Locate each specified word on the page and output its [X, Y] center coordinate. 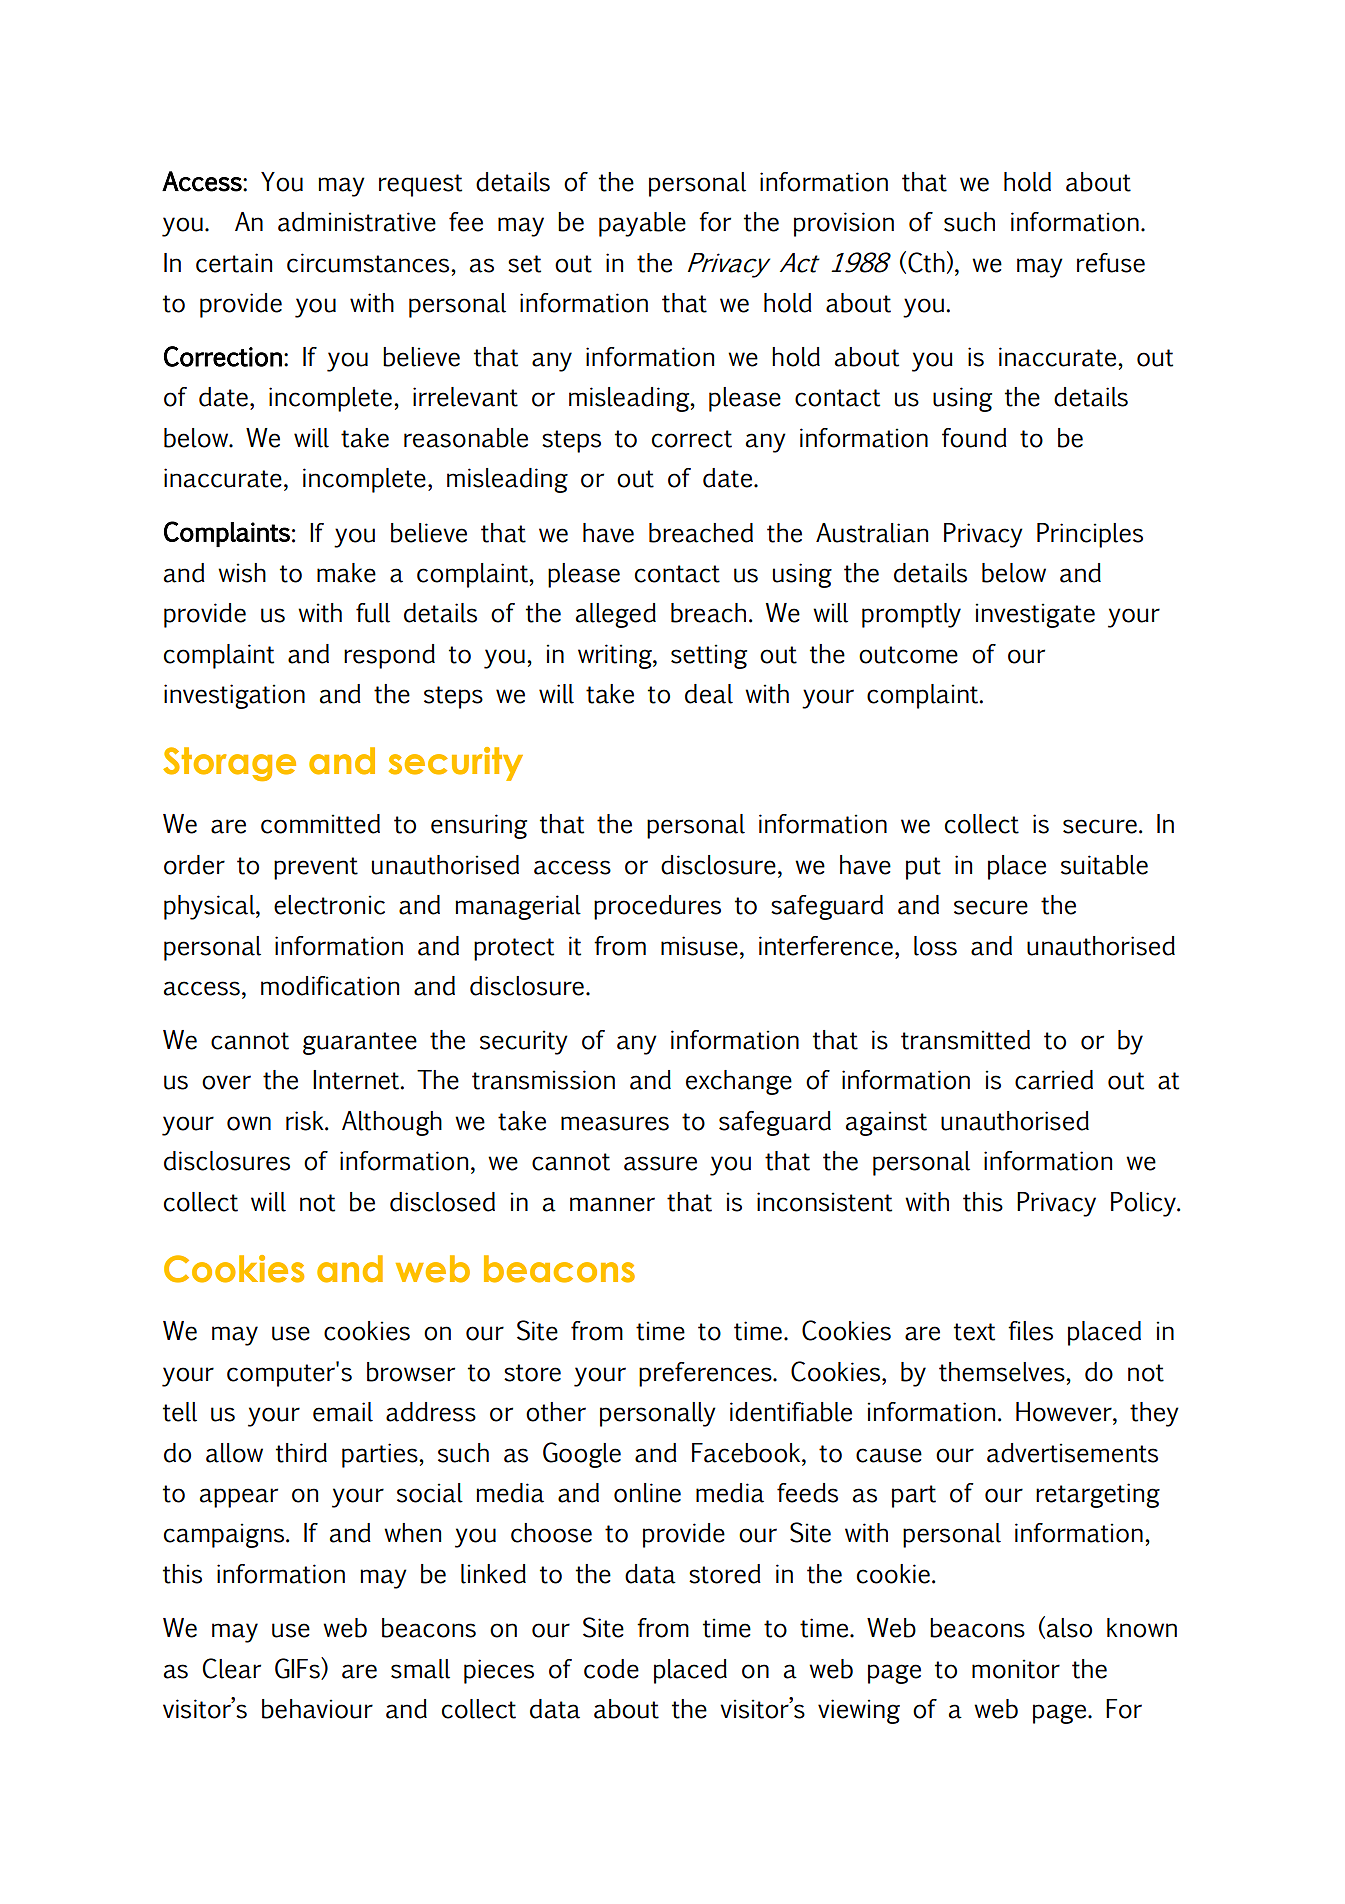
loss [935, 946]
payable [642, 224]
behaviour [317, 1709]
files [1030, 1331]
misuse [699, 946]
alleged [616, 615]
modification [330, 986]
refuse [1111, 263]
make [346, 573]
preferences [706, 1374]
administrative [357, 222]
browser [411, 1372]
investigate [1035, 615]
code [611, 1669]
